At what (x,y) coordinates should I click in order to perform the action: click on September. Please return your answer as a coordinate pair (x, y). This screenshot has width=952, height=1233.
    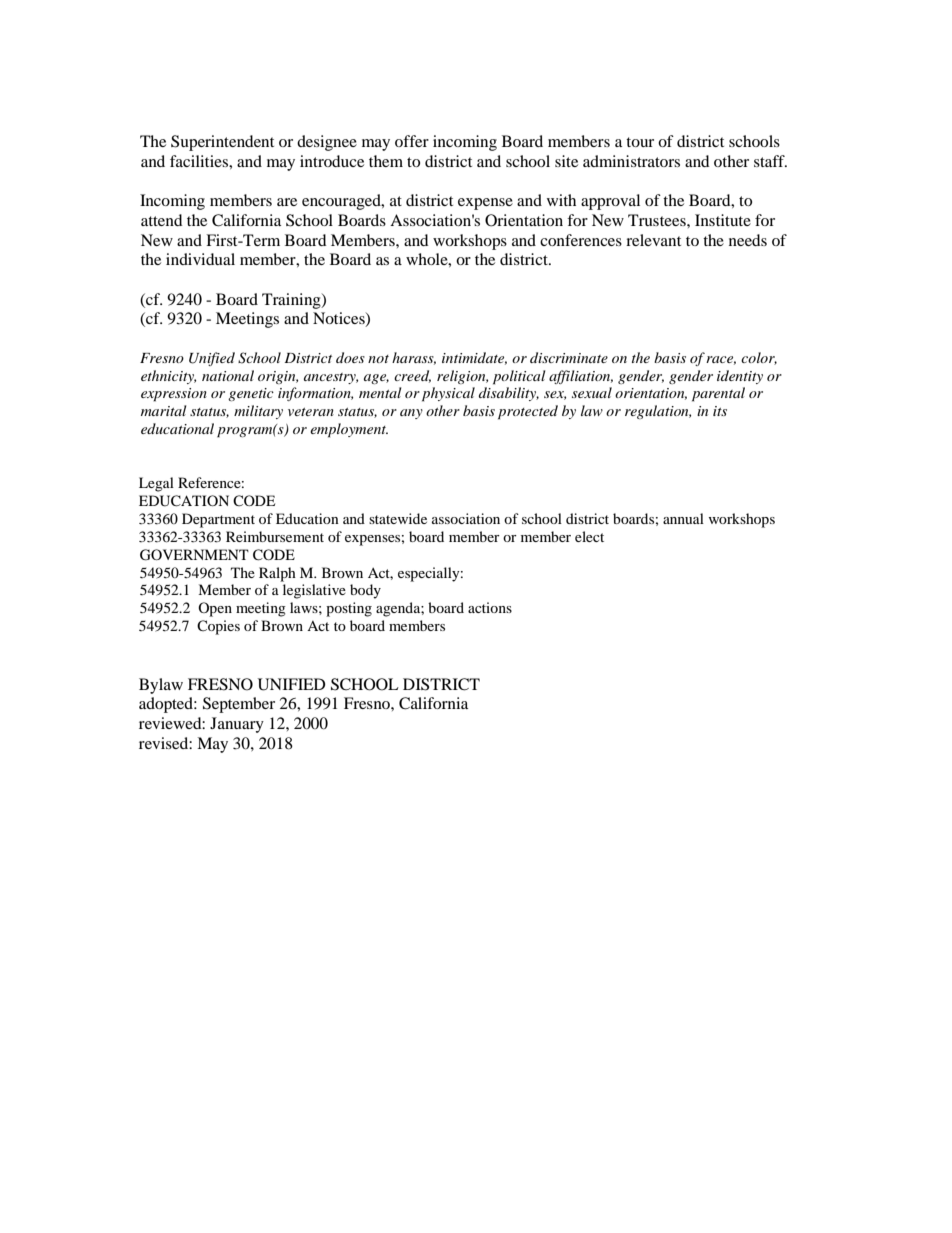
    Looking at the image, I should click on (239, 705).
